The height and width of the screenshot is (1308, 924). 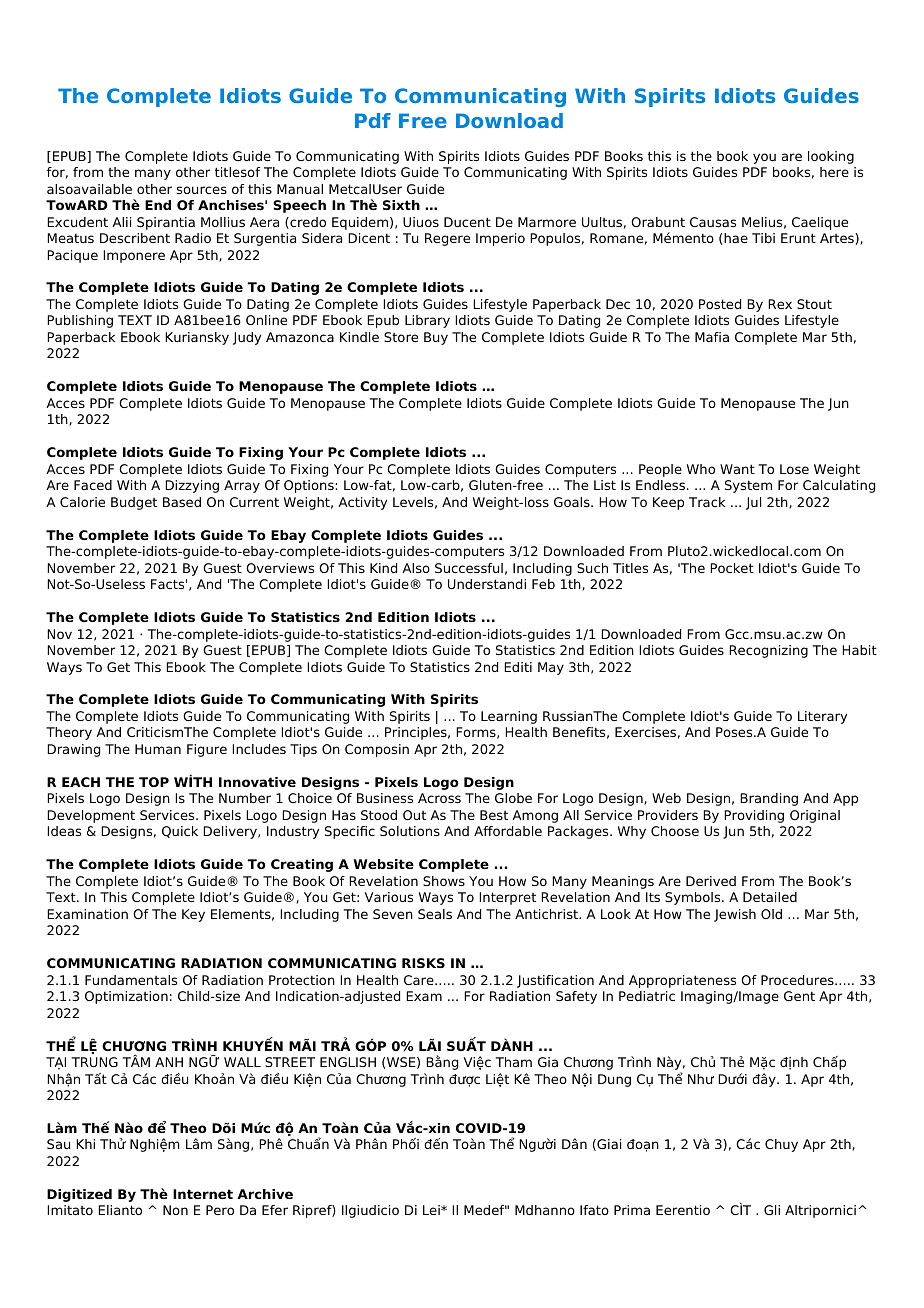 I want to click on Lei, so click(x=432, y=1210).
